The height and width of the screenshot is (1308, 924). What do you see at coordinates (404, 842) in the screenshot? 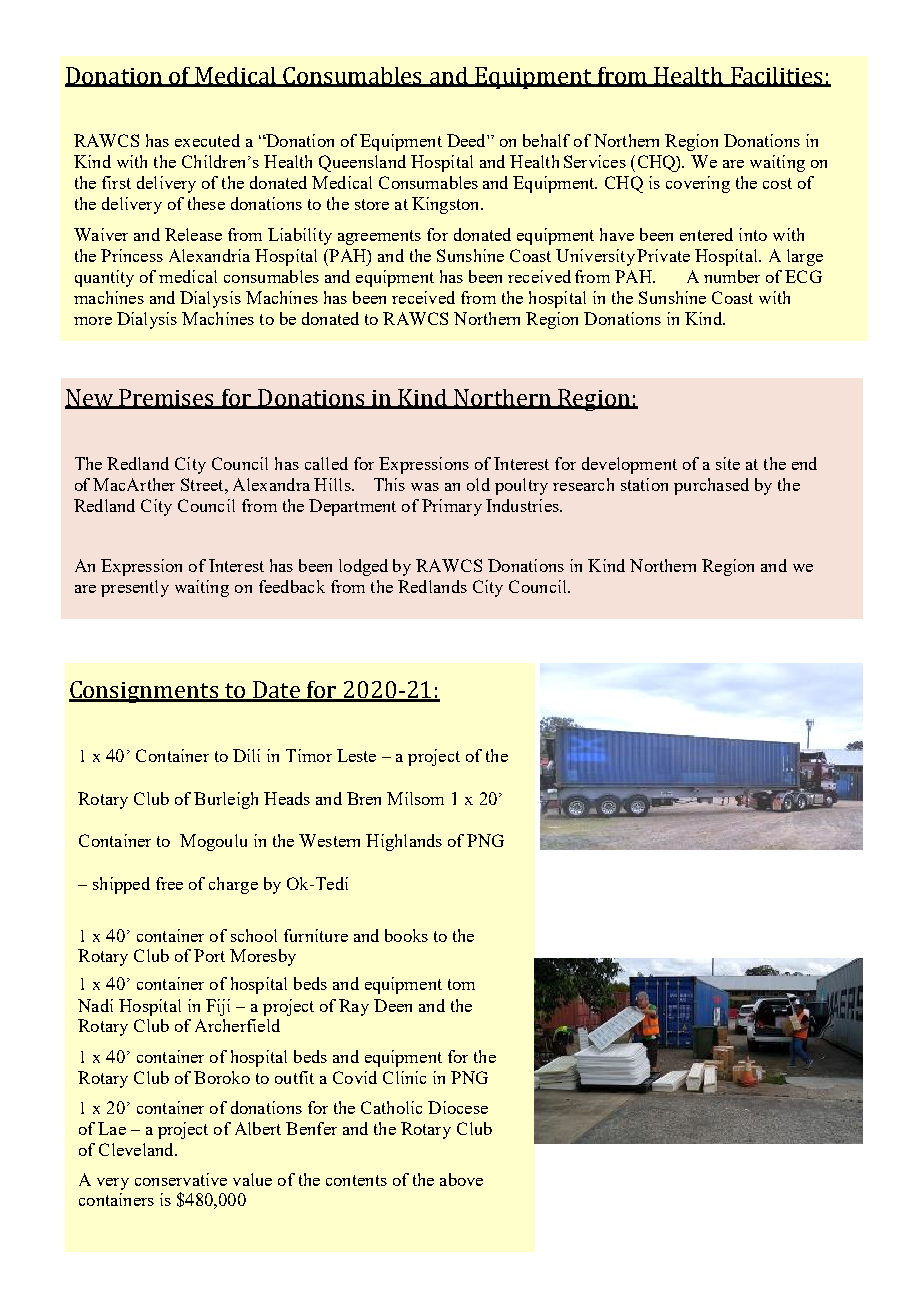
I see `Highlands` at bounding box center [404, 842].
